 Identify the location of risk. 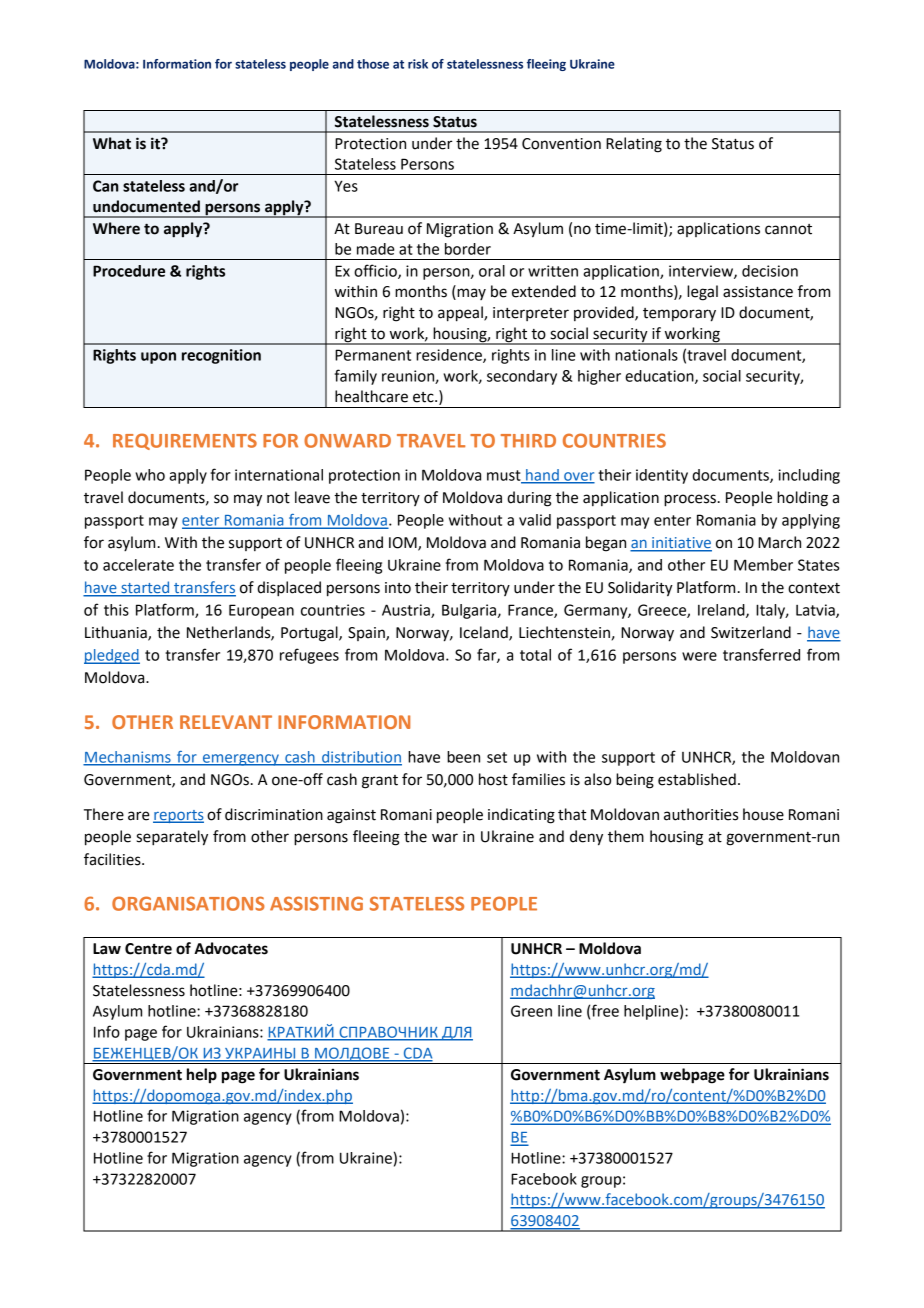
(418, 64).
